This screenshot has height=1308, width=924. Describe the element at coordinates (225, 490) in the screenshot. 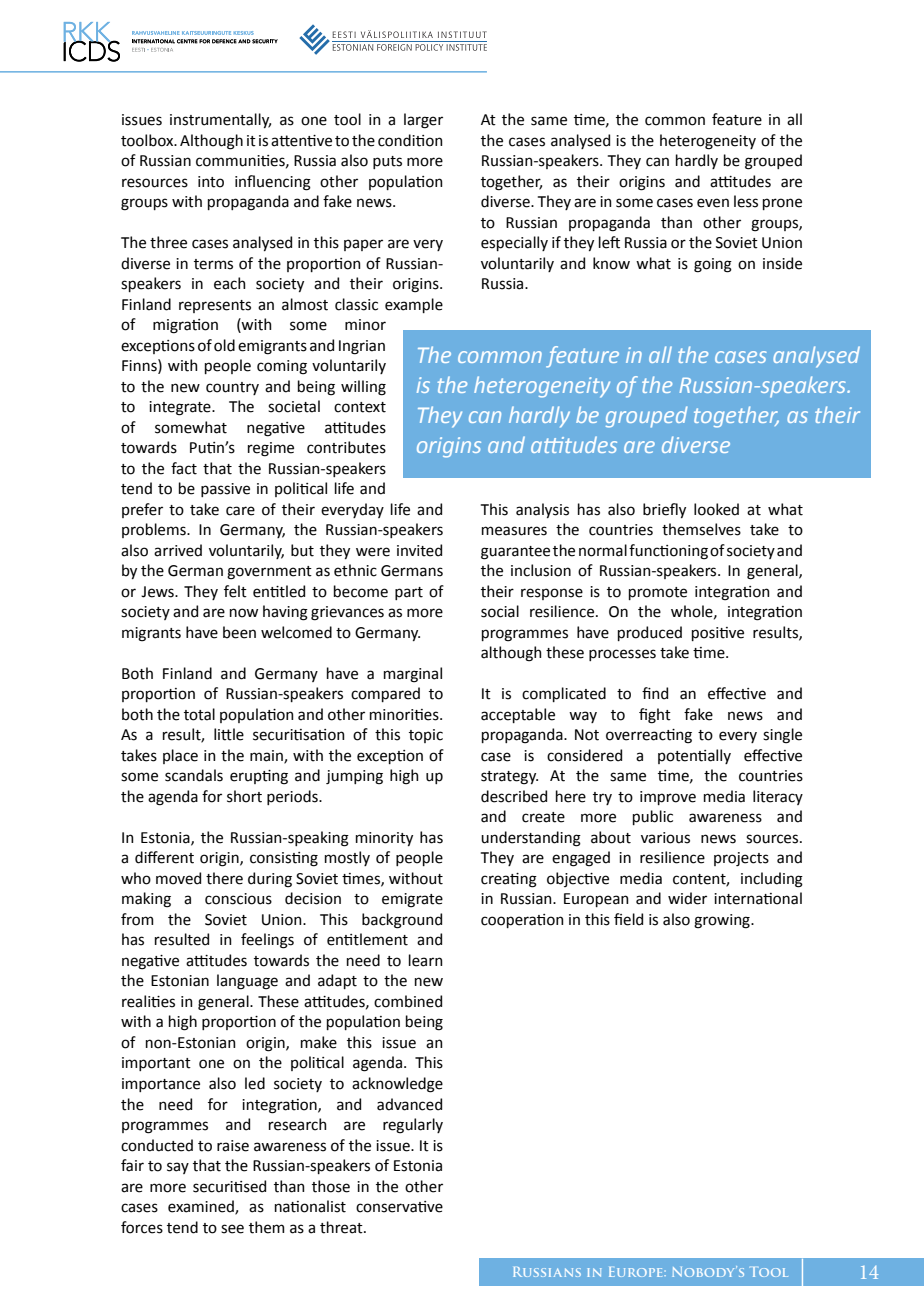

I see `passive` at that location.
